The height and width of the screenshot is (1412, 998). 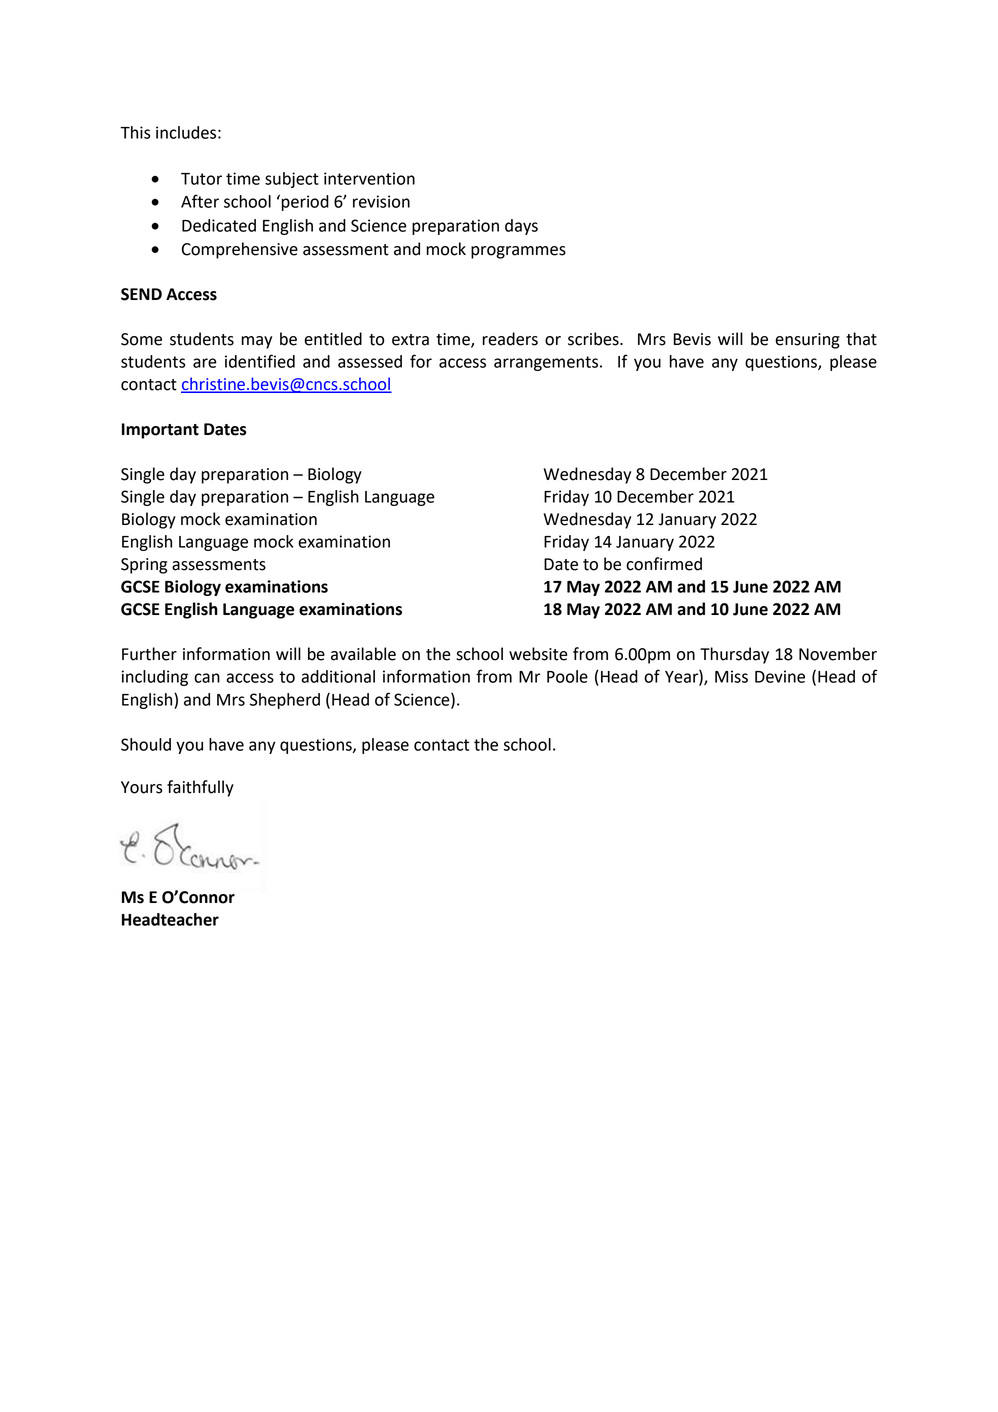 What do you see at coordinates (200, 788) in the screenshot?
I see `faithfully` at bounding box center [200, 788].
